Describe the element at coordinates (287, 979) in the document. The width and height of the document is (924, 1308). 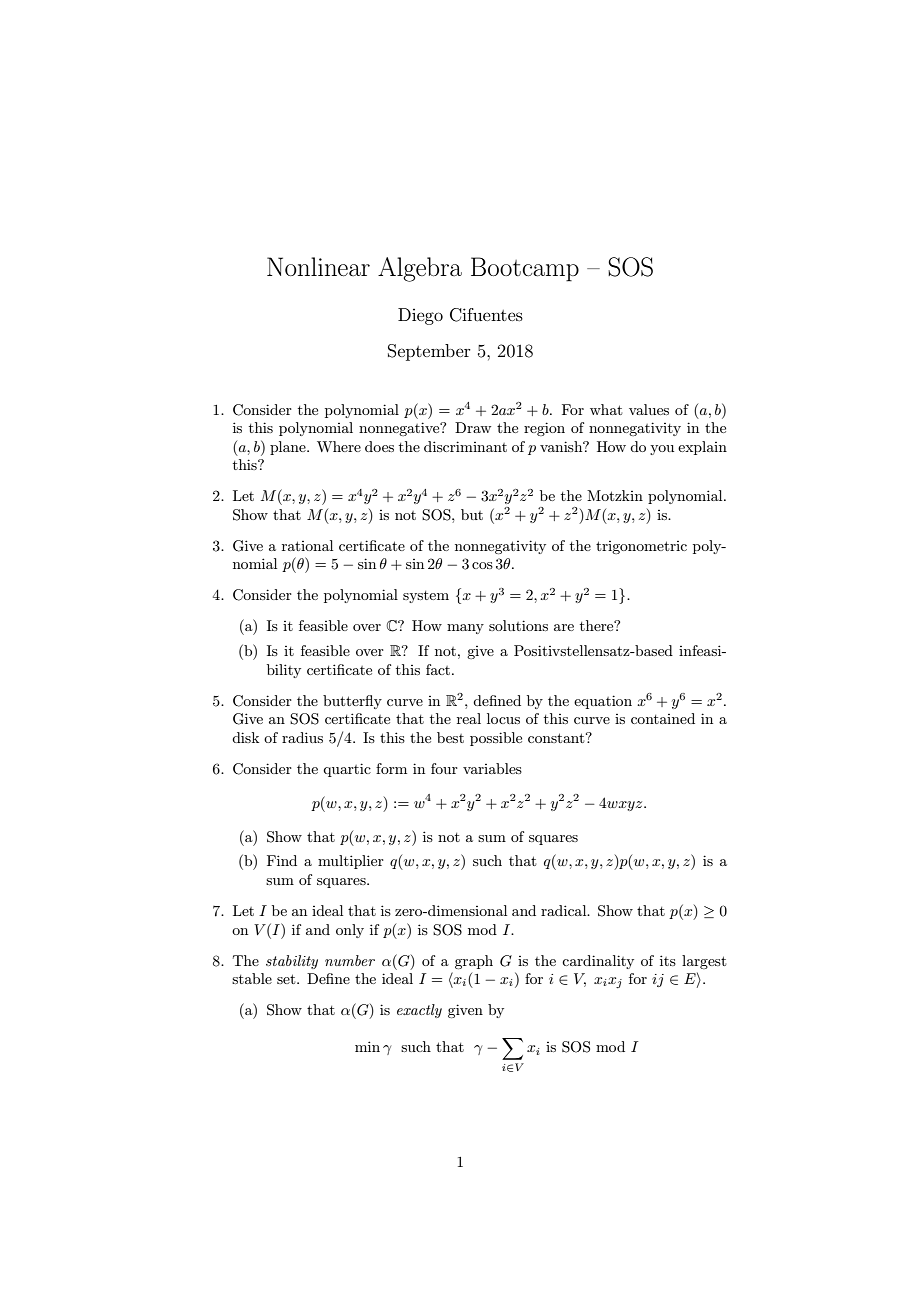
I see `set` at that location.
